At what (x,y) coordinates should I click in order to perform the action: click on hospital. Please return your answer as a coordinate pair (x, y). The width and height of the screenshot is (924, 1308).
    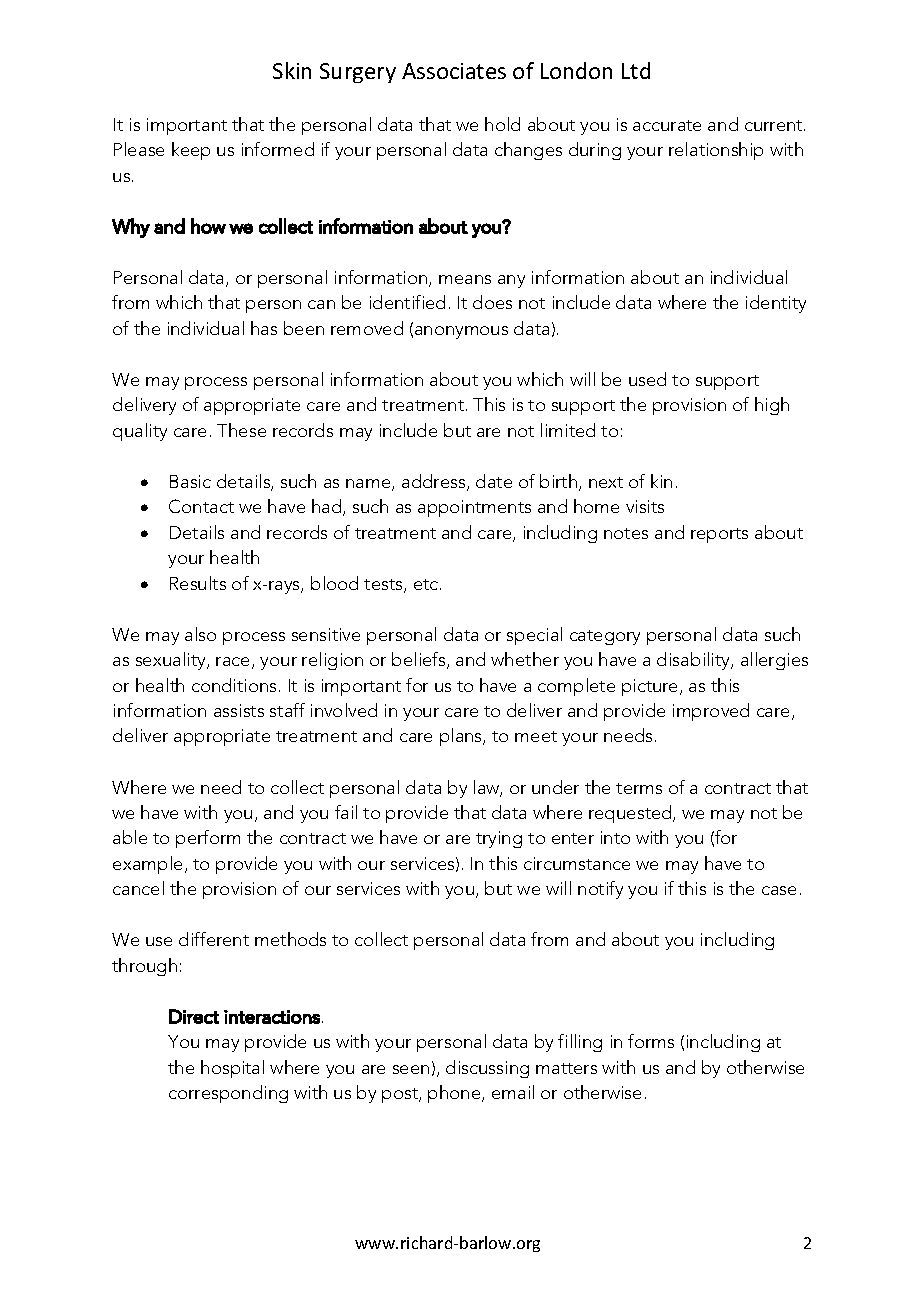
    Looking at the image, I should click on (232, 1069).
